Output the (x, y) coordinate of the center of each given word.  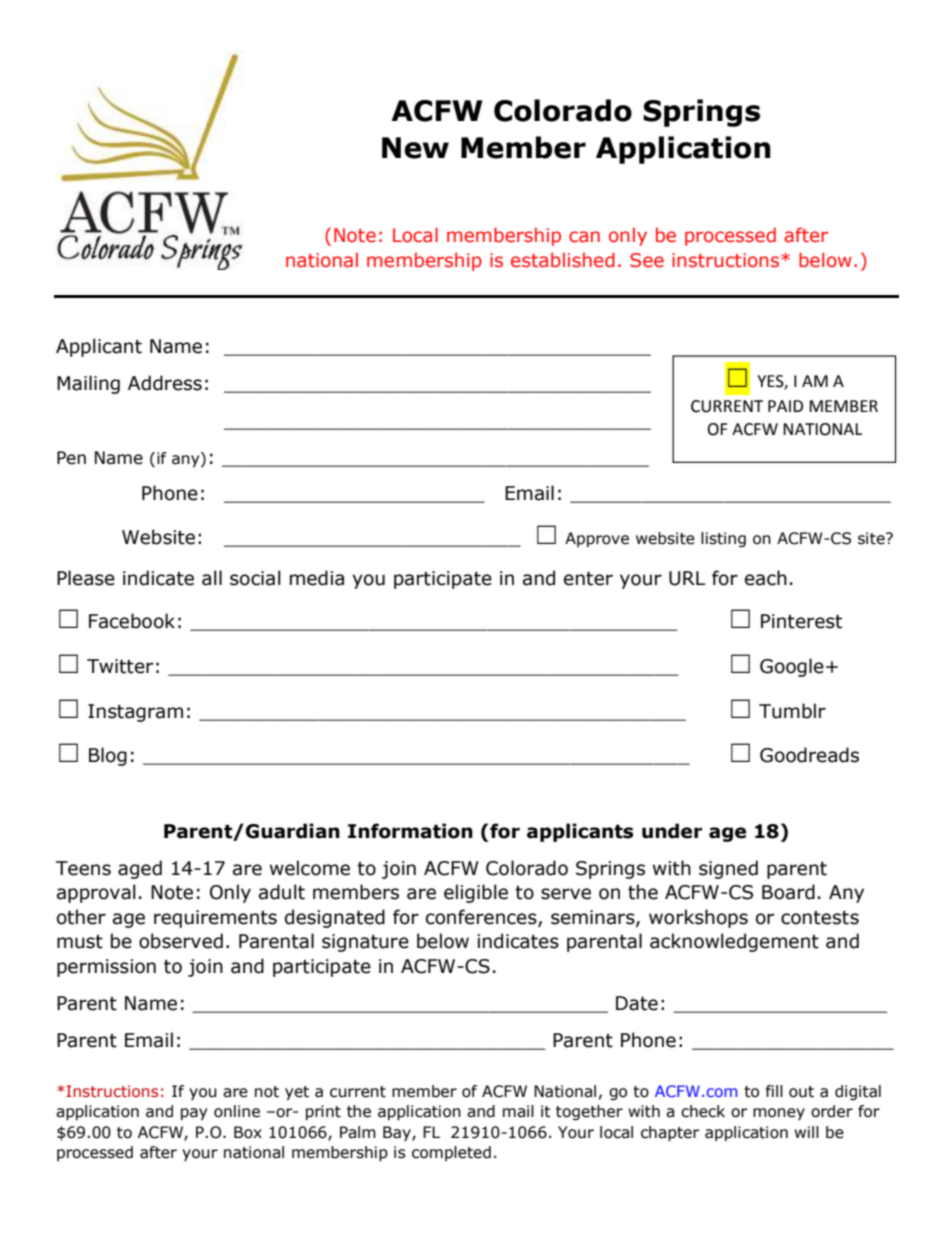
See (647, 260)
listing (723, 539)
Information (410, 831)
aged (140, 869)
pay (194, 1114)
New (415, 148)
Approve (597, 539)
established (563, 260)
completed (451, 1153)
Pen (71, 458)
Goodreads (809, 755)
